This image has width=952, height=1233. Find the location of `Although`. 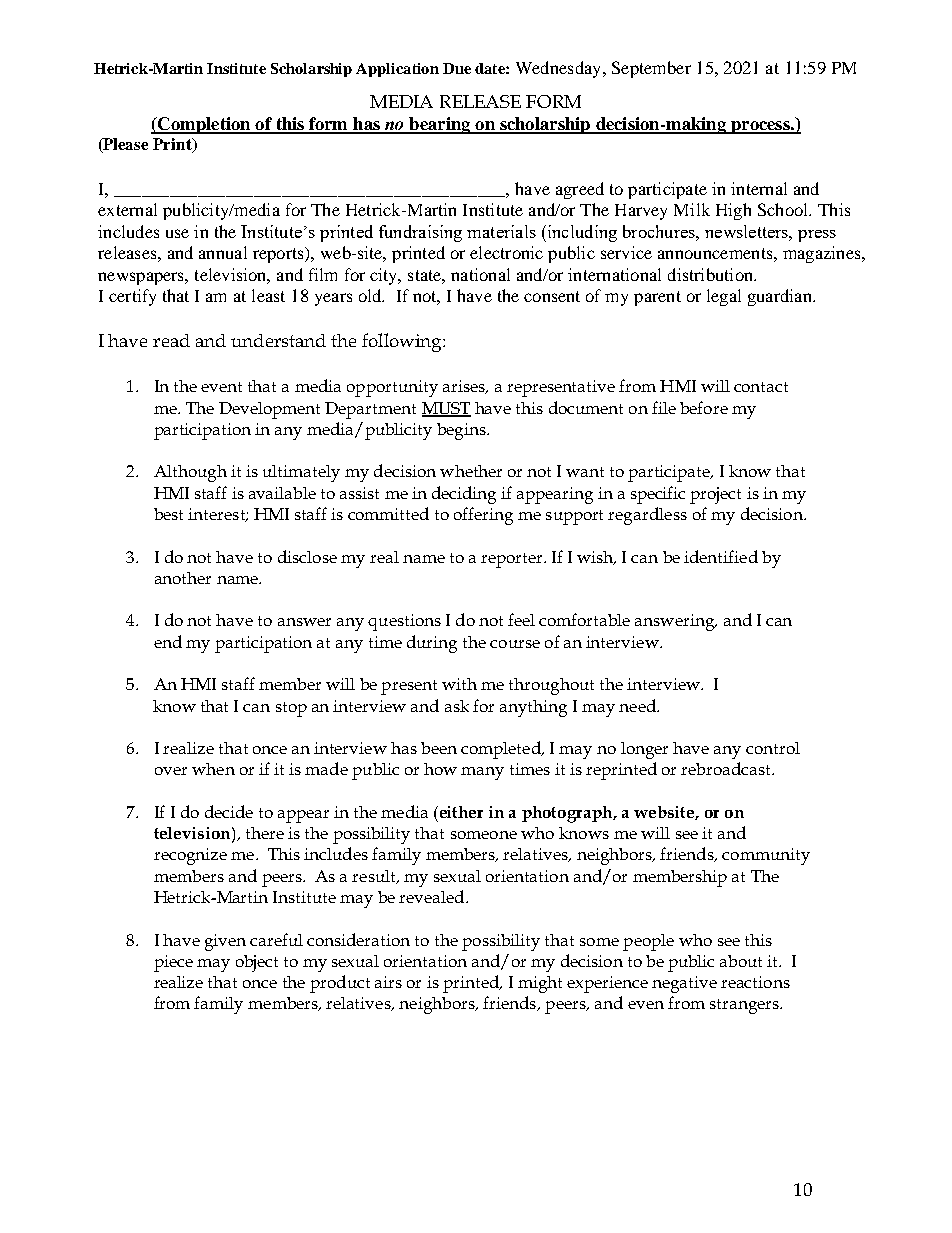

Although is located at coordinates (190, 473).
